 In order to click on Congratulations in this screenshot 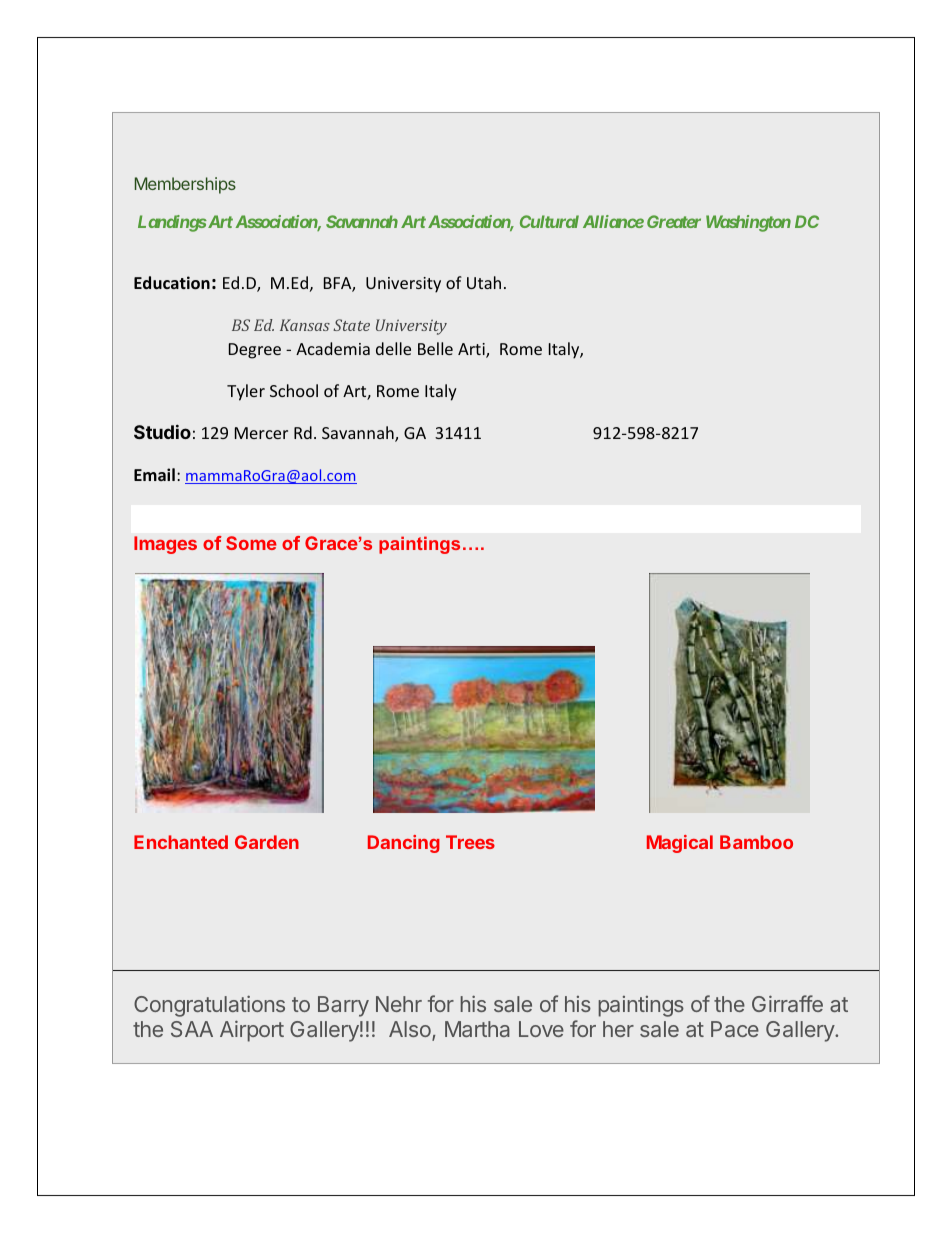, I will do `click(209, 1006)`.
